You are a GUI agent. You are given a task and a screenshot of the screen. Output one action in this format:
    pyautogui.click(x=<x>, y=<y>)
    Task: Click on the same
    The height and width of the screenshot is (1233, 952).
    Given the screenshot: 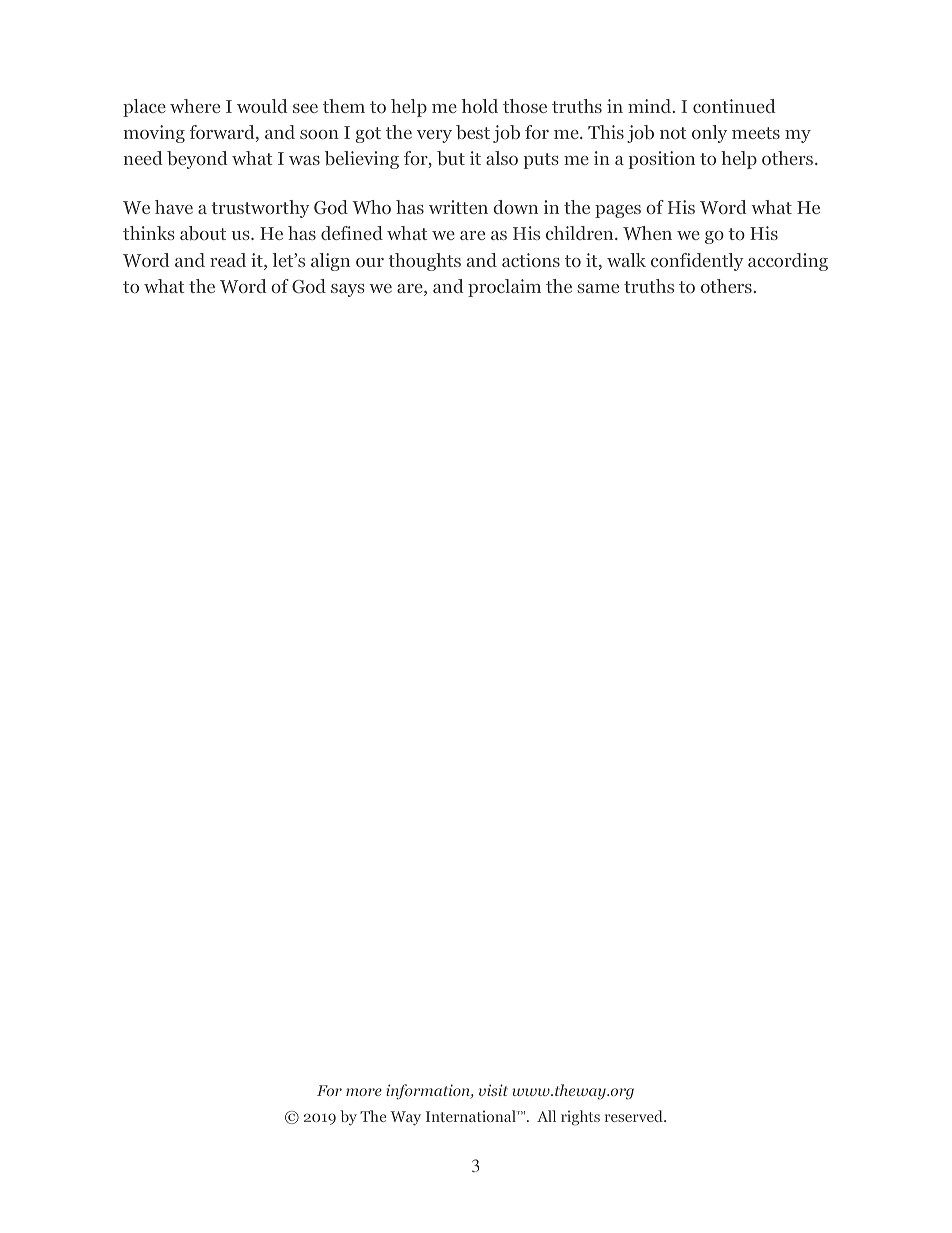 What is the action you would take?
    pyautogui.click(x=598, y=288)
